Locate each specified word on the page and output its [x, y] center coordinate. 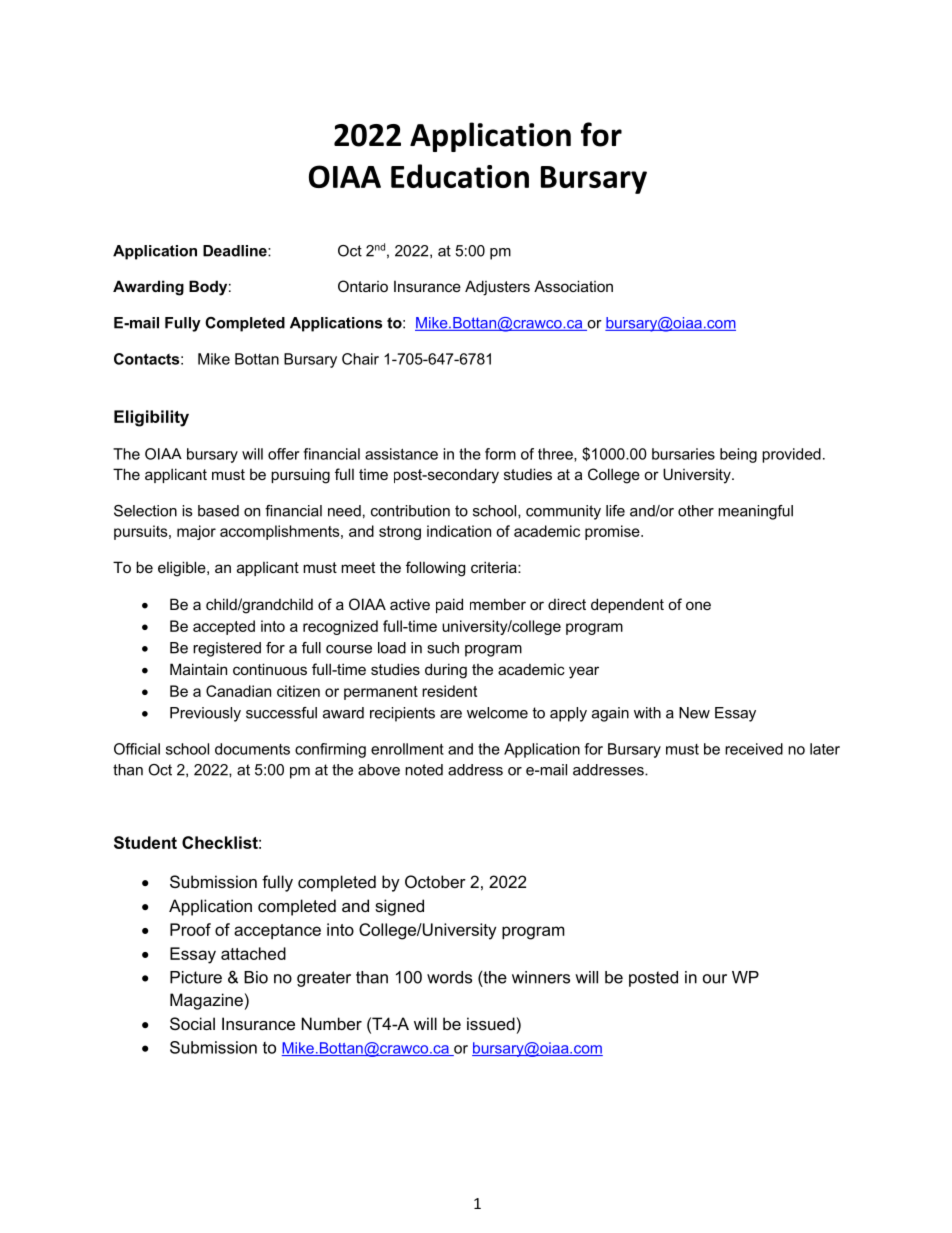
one [698, 605]
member [498, 604]
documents [252, 749]
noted [424, 770]
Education [460, 176]
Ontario [363, 286]
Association [573, 286]
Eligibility [151, 418]
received [754, 749]
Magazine [206, 1001]
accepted [224, 627]
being [738, 455]
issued [491, 1023]
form [500, 454]
